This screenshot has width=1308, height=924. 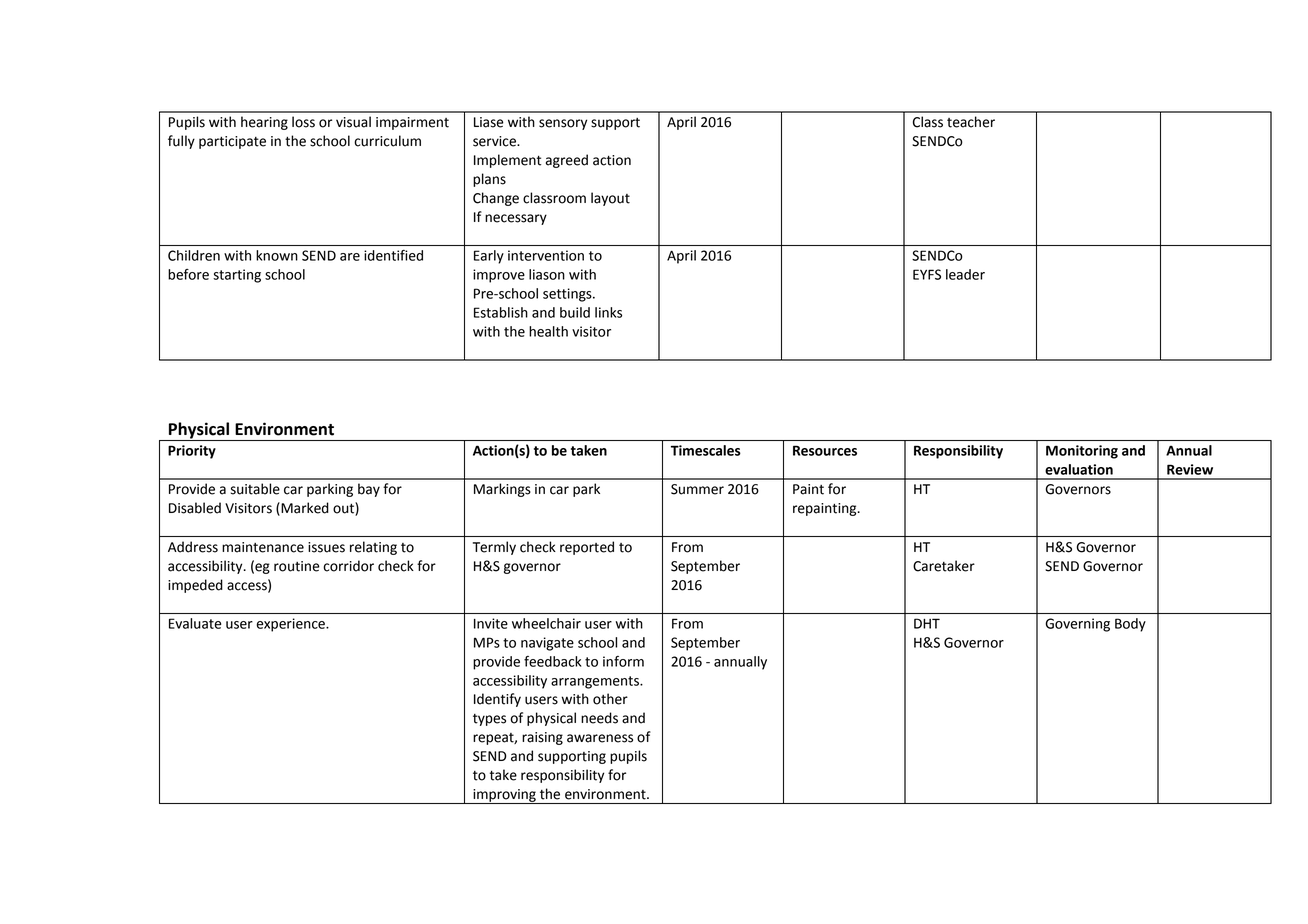 I want to click on agreed, so click(x=567, y=161).
